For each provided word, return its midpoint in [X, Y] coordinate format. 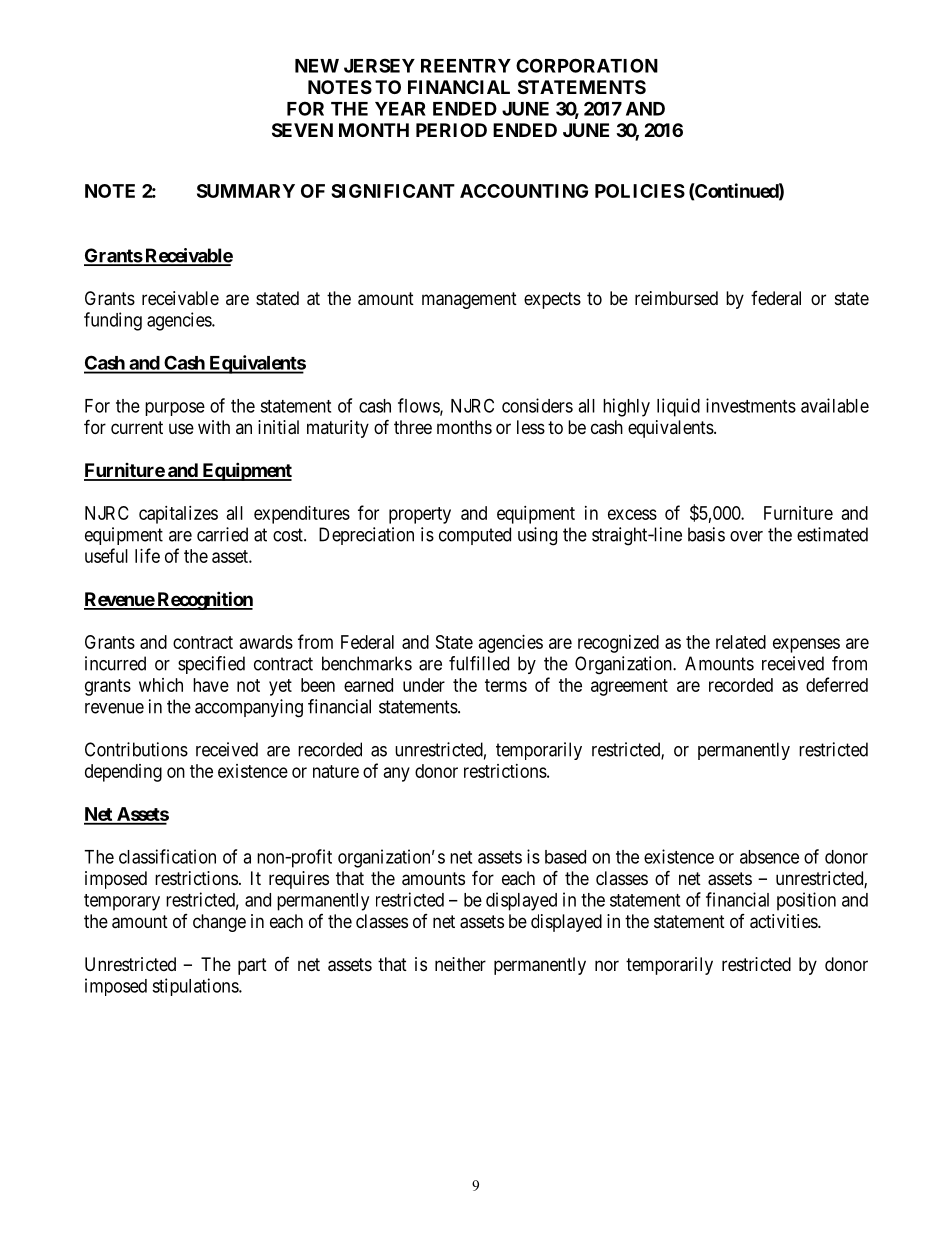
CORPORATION [587, 65]
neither [460, 964]
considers [537, 405]
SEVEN [302, 130]
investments [751, 405]
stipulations [196, 987]
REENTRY [466, 66]
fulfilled [479, 663]
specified [211, 665]
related [741, 642]
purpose [175, 409]
